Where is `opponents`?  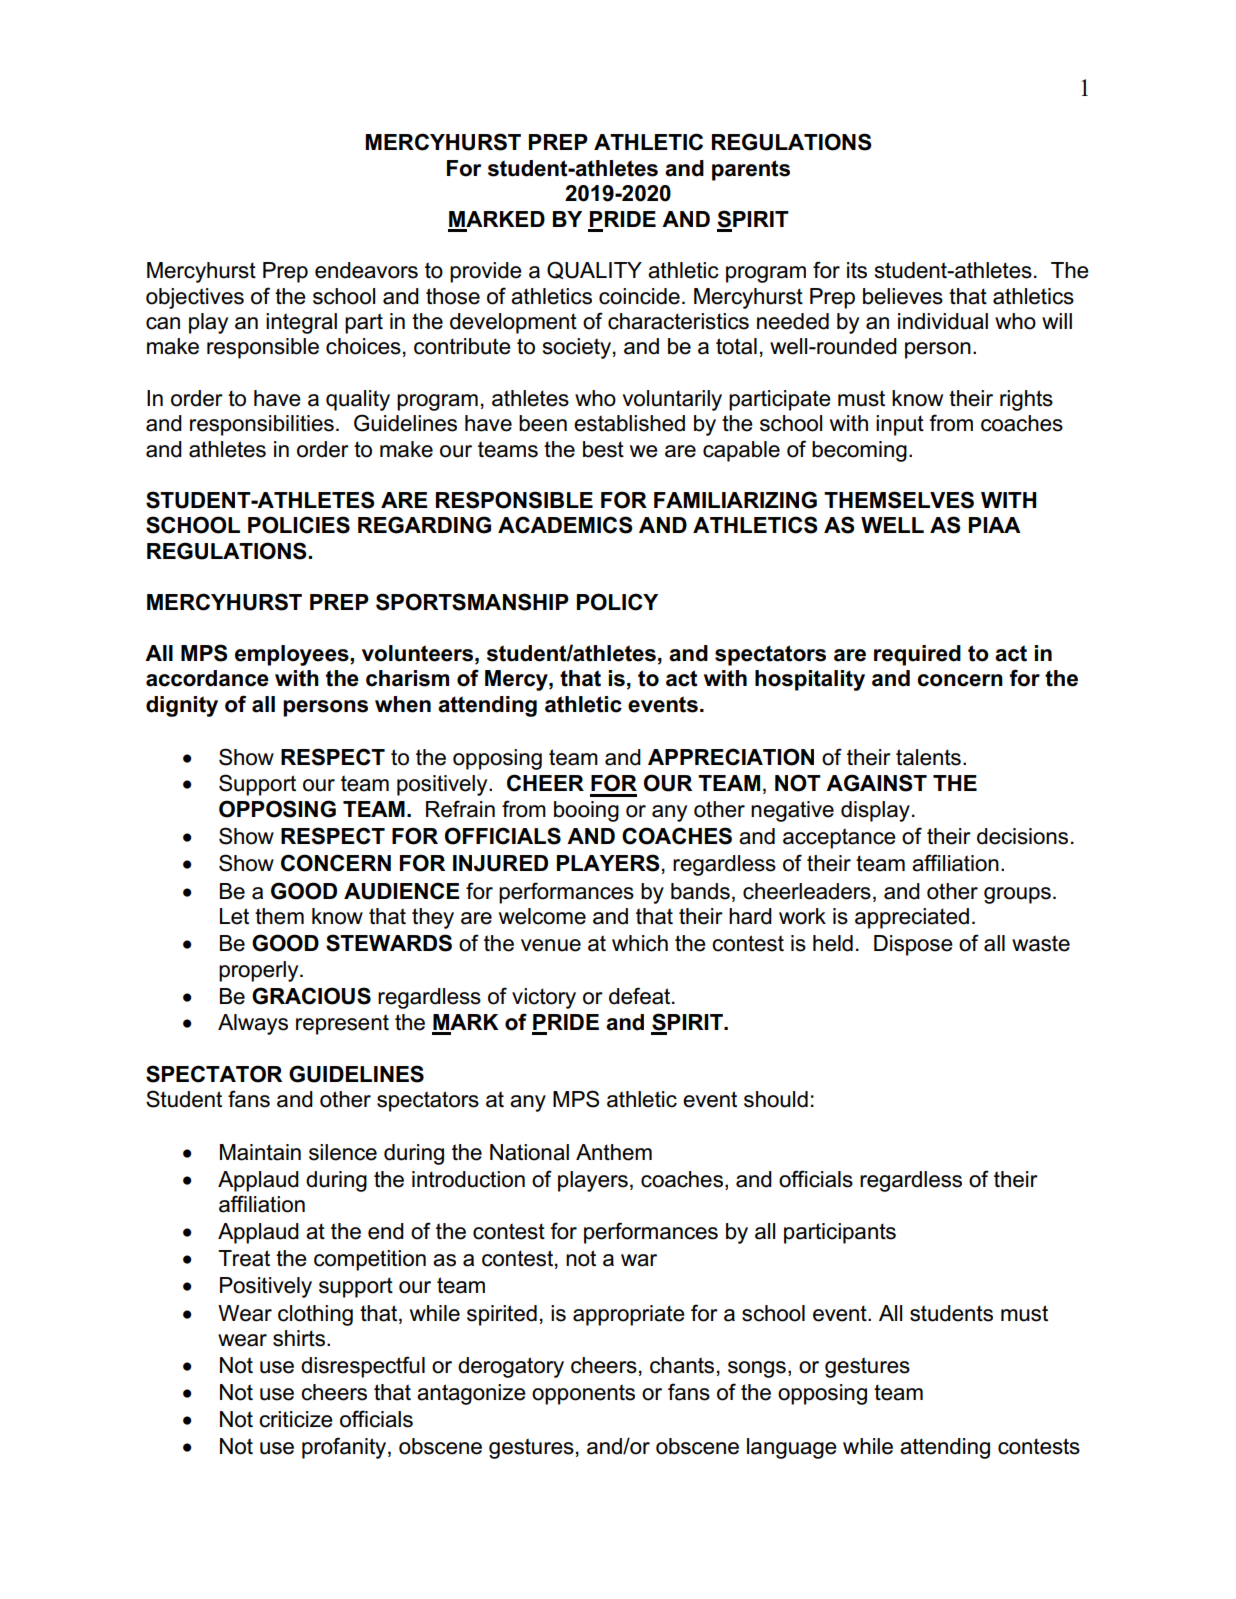
opponents is located at coordinates (583, 1394).
